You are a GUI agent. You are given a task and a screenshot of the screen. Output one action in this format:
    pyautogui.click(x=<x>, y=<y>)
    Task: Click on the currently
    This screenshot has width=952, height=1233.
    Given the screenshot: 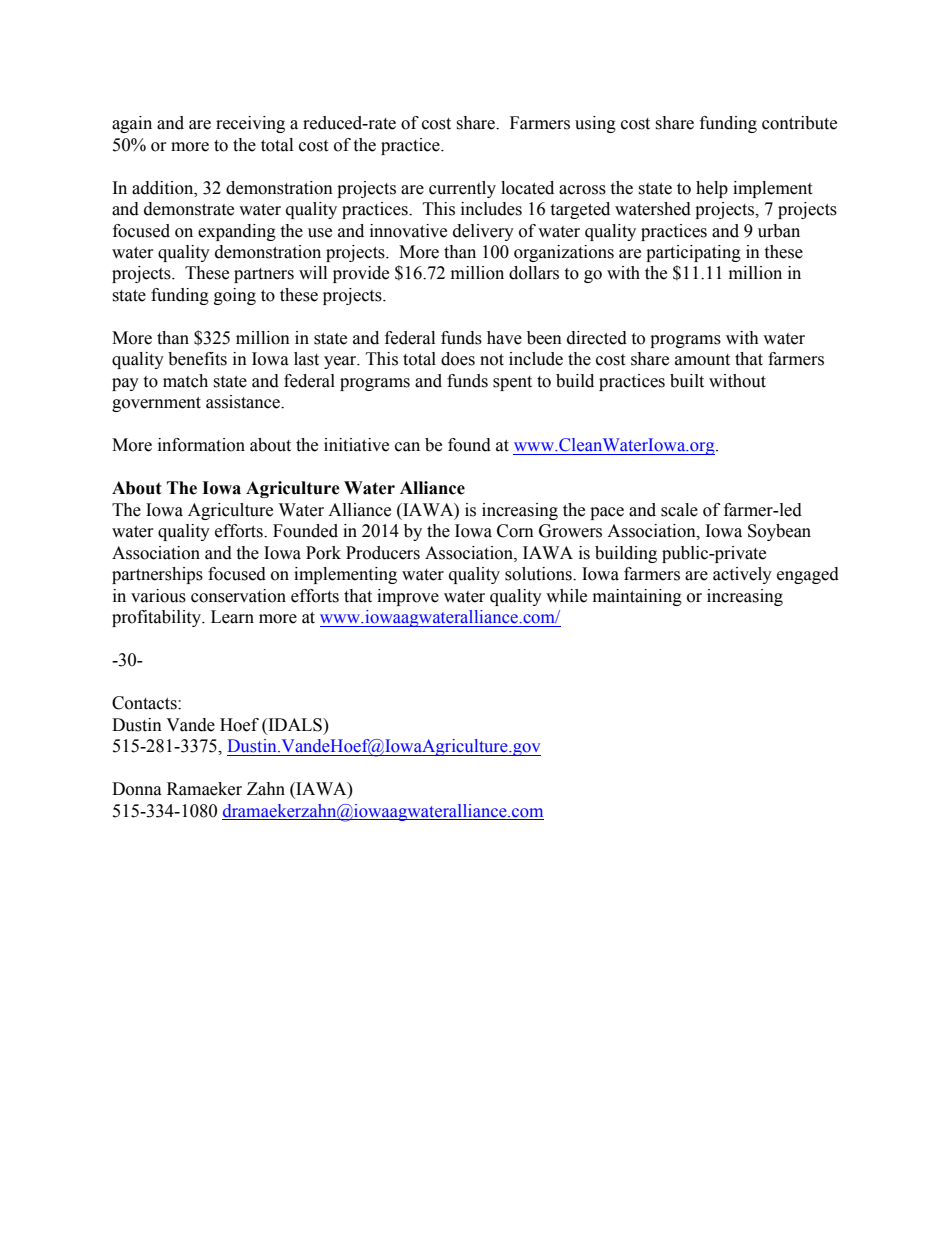 What is the action you would take?
    pyautogui.click(x=462, y=189)
